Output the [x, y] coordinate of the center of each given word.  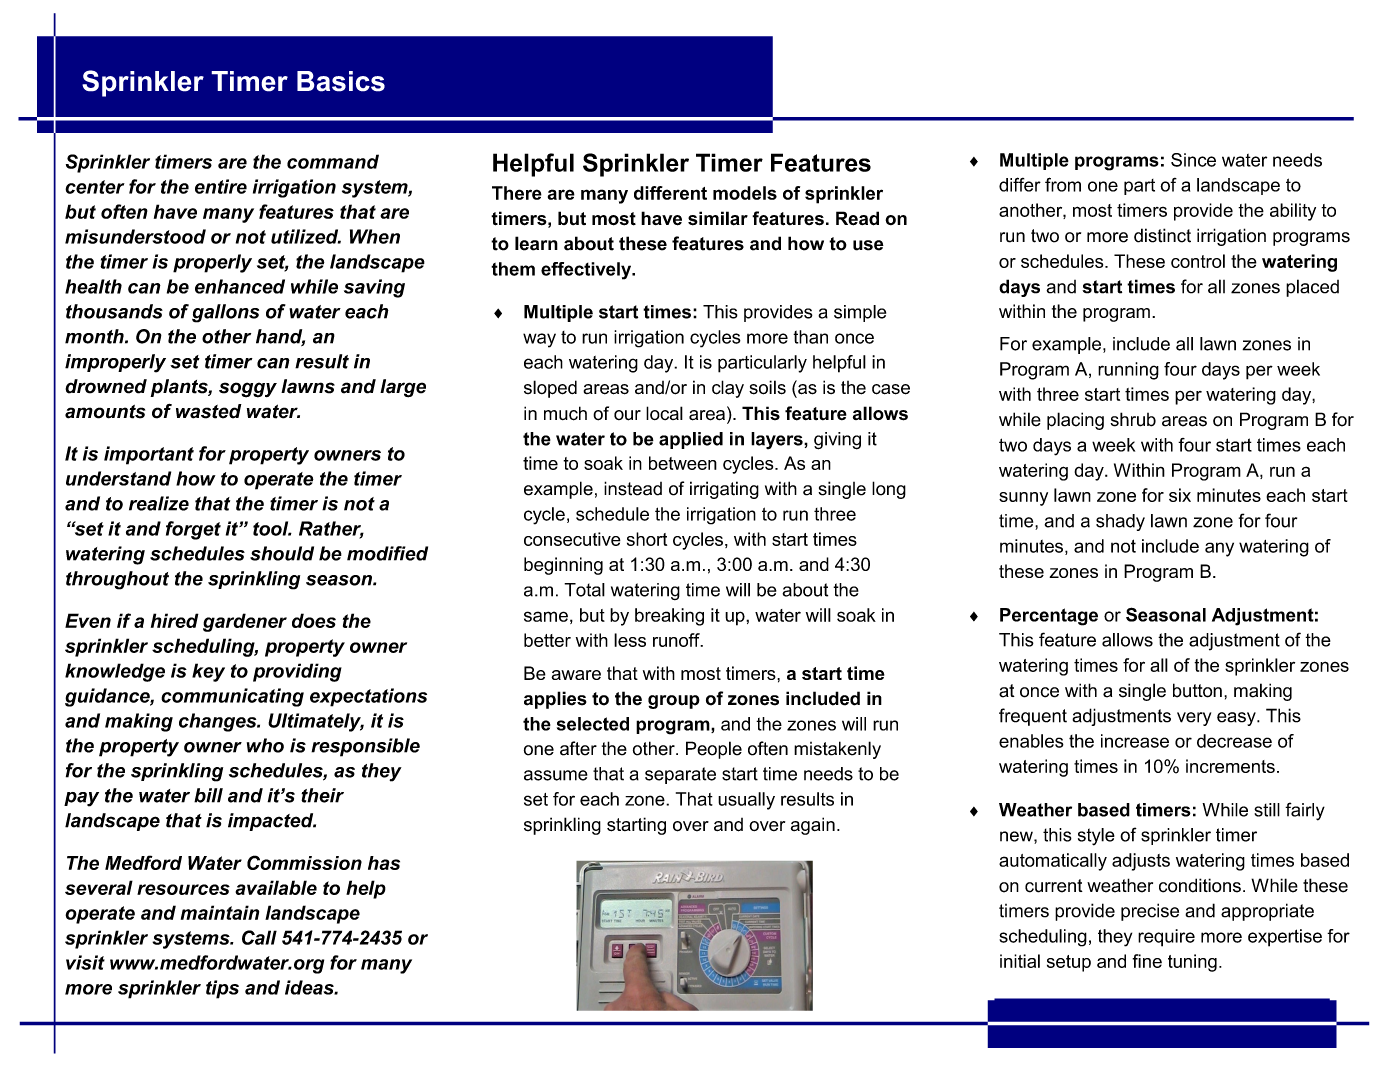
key [208, 672]
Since [1193, 160]
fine [1147, 961]
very [1194, 719]
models [745, 193]
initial [1020, 961]
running [1128, 371]
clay [728, 389]
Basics [341, 81]
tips [222, 989]
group [674, 702]
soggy [248, 390]
